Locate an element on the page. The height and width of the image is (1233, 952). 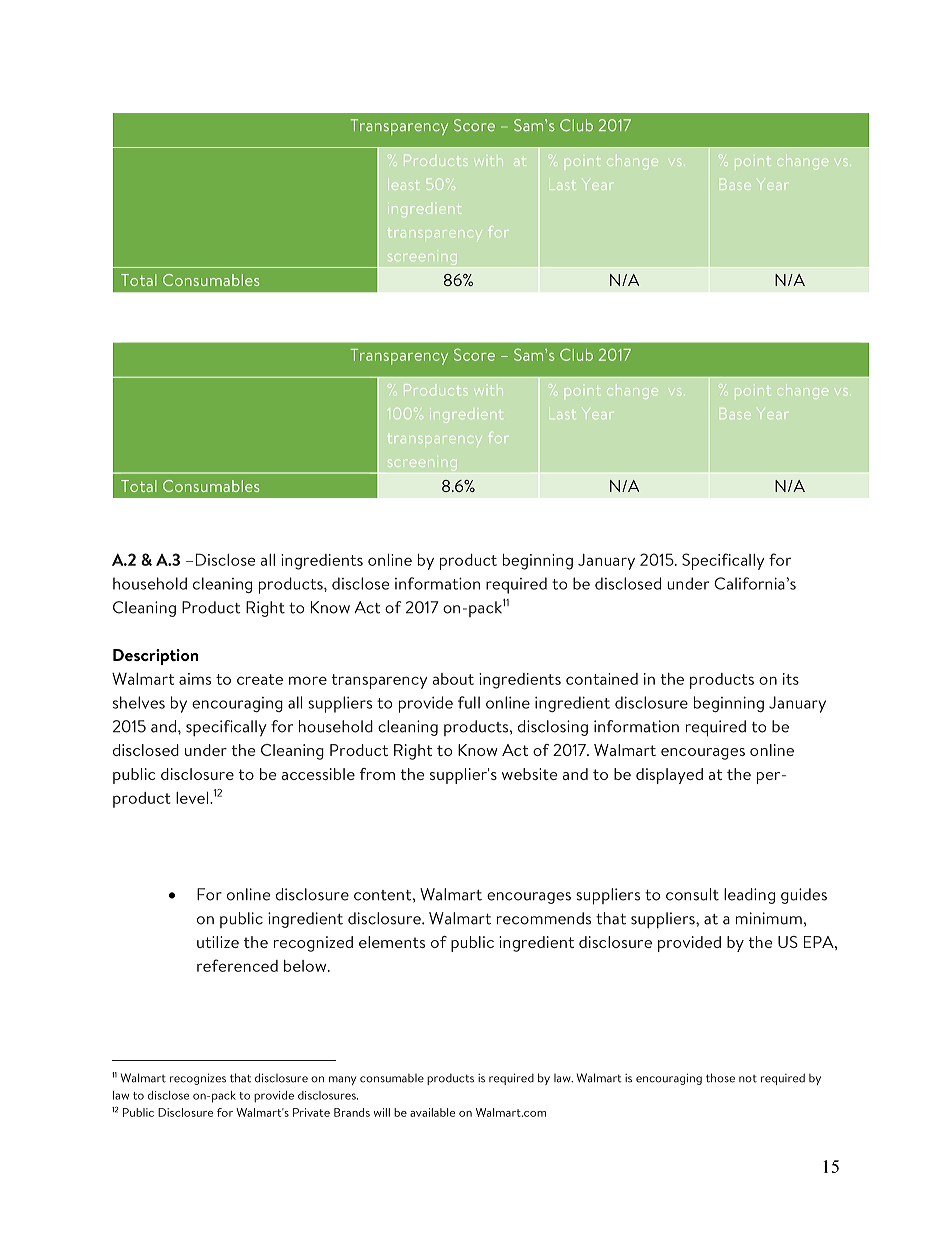
displayed is located at coordinates (669, 776).
